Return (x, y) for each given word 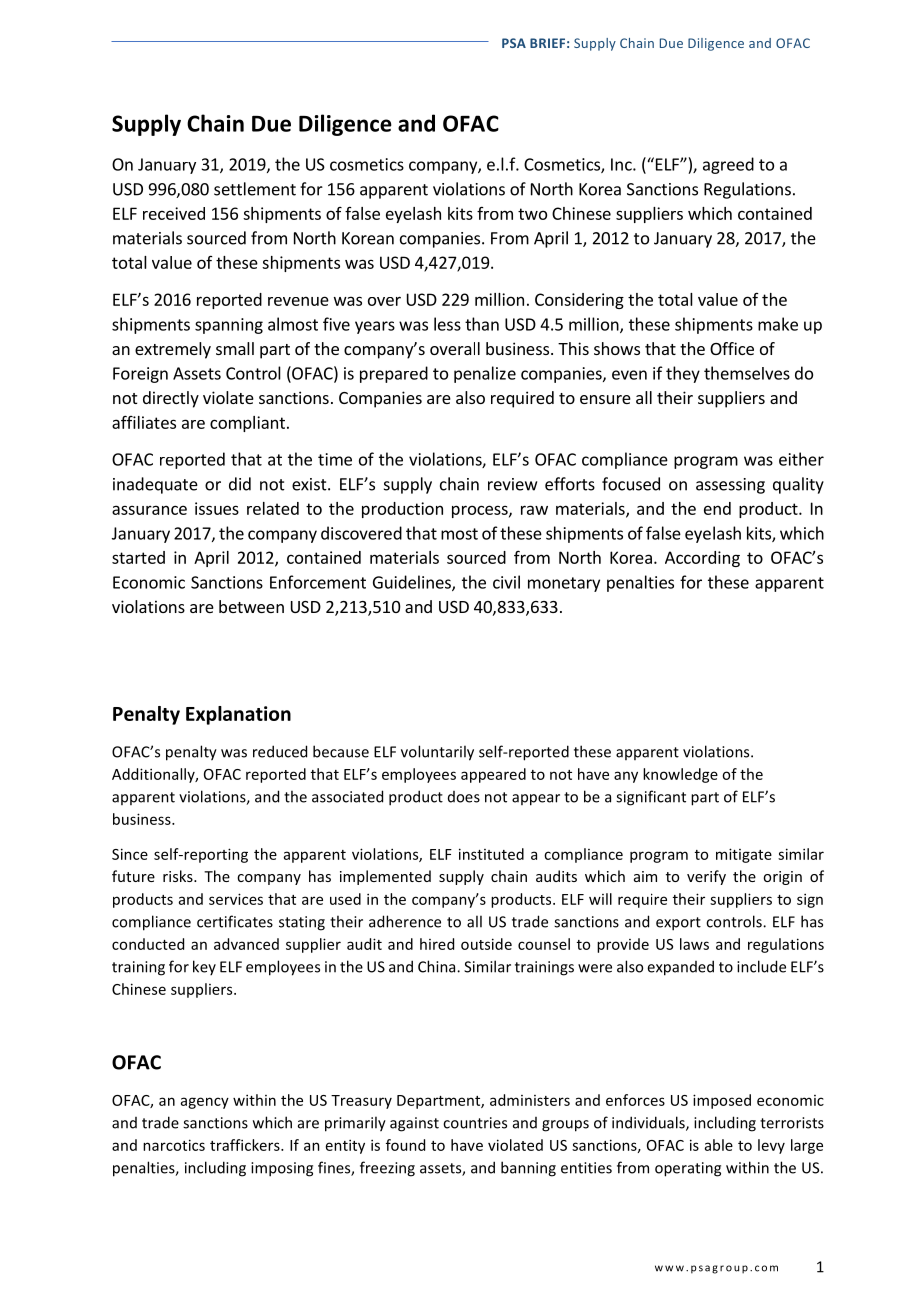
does (464, 797)
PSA (514, 43)
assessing (730, 486)
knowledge (680, 775)
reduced (280, 751)
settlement (255, 189)
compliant (247, 424)
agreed (728, 165)
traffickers (246, 1145)
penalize (485, 374)
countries (475, 1123)
